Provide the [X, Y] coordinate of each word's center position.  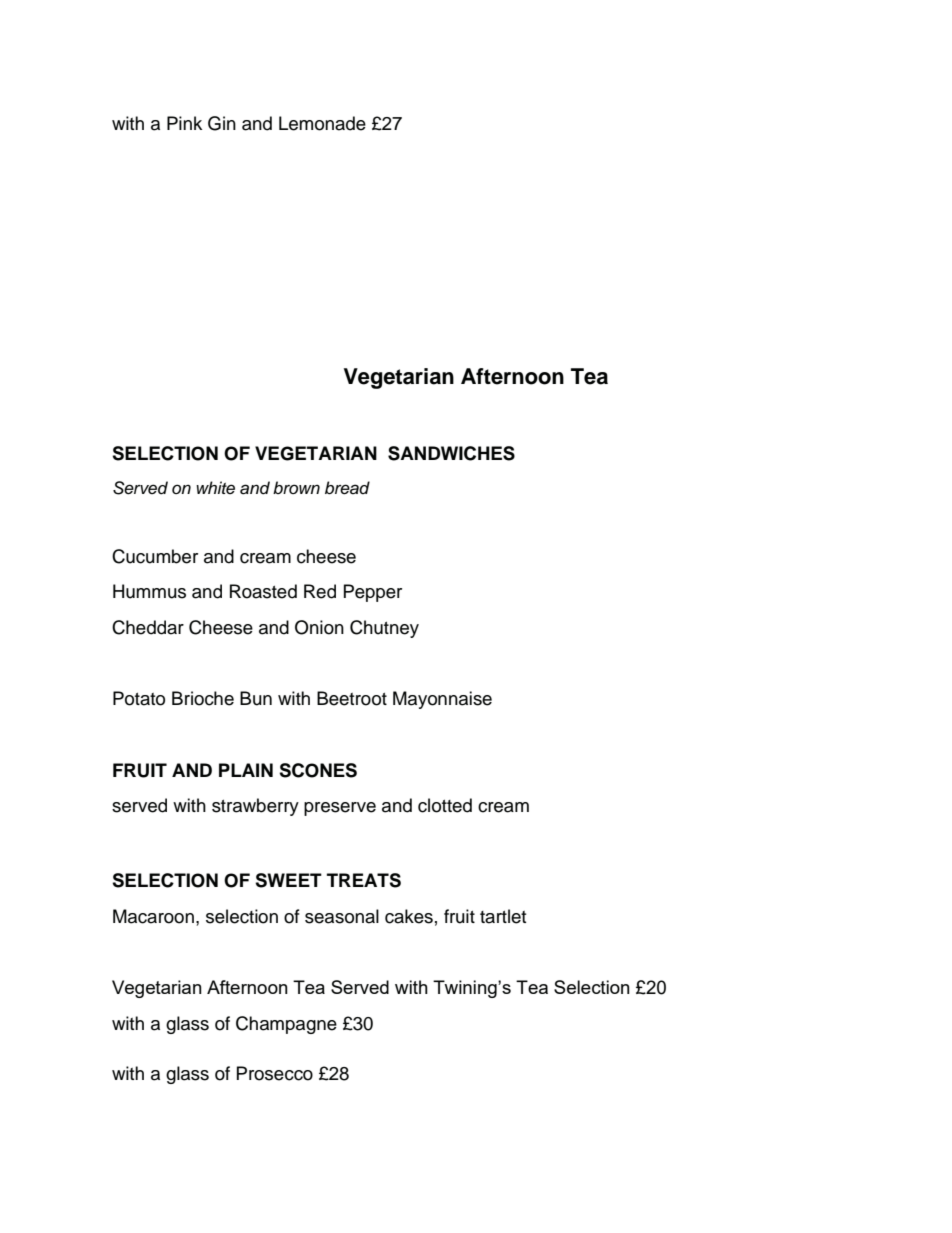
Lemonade [322, 123]
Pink [184, 123]
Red [320, 591]
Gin [222, 123]
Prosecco [275, 1073]
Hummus [149, 591]
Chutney [384, 629]
